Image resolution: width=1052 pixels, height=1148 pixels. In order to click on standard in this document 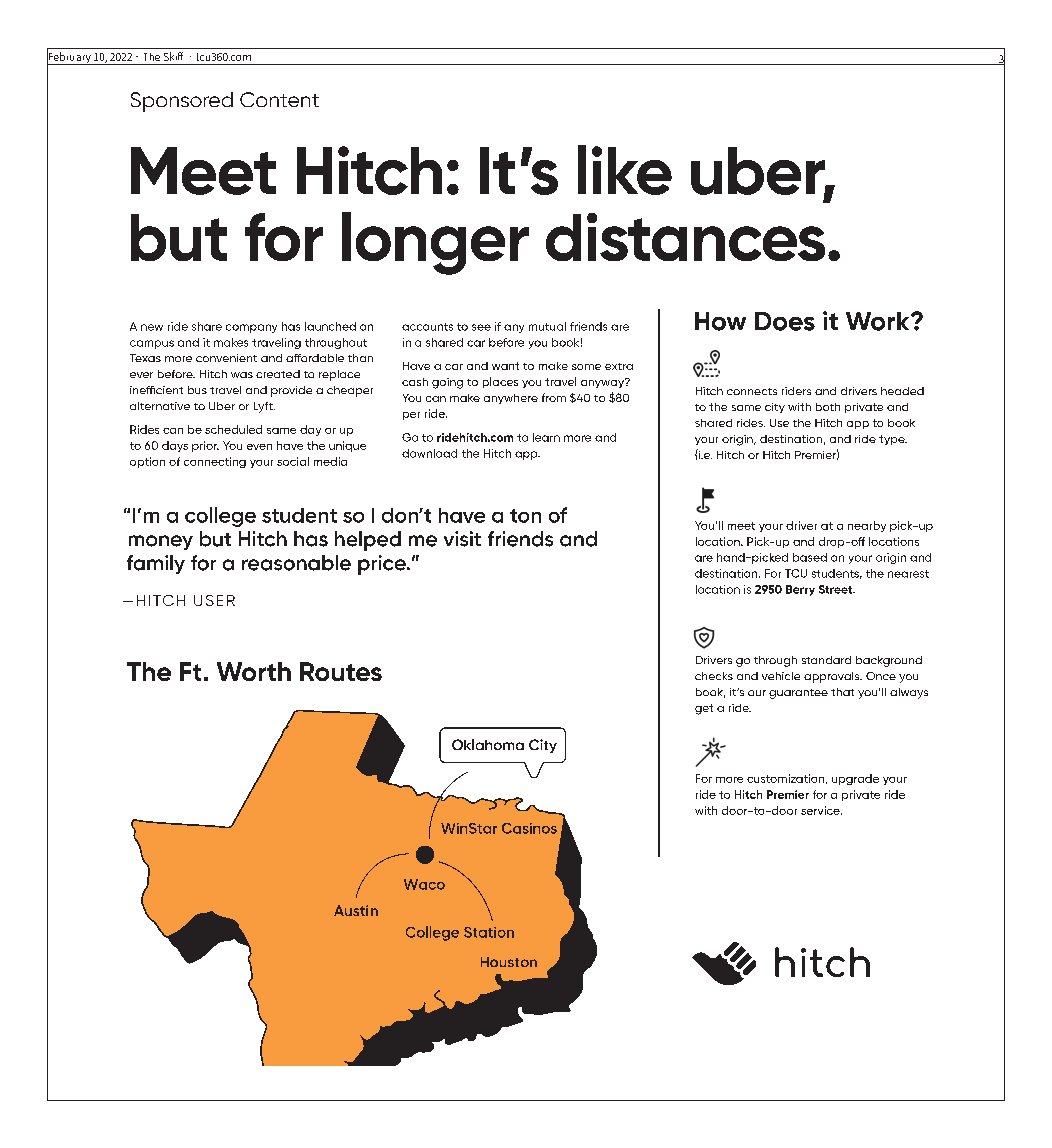, I will do `click(826, 660)`.
